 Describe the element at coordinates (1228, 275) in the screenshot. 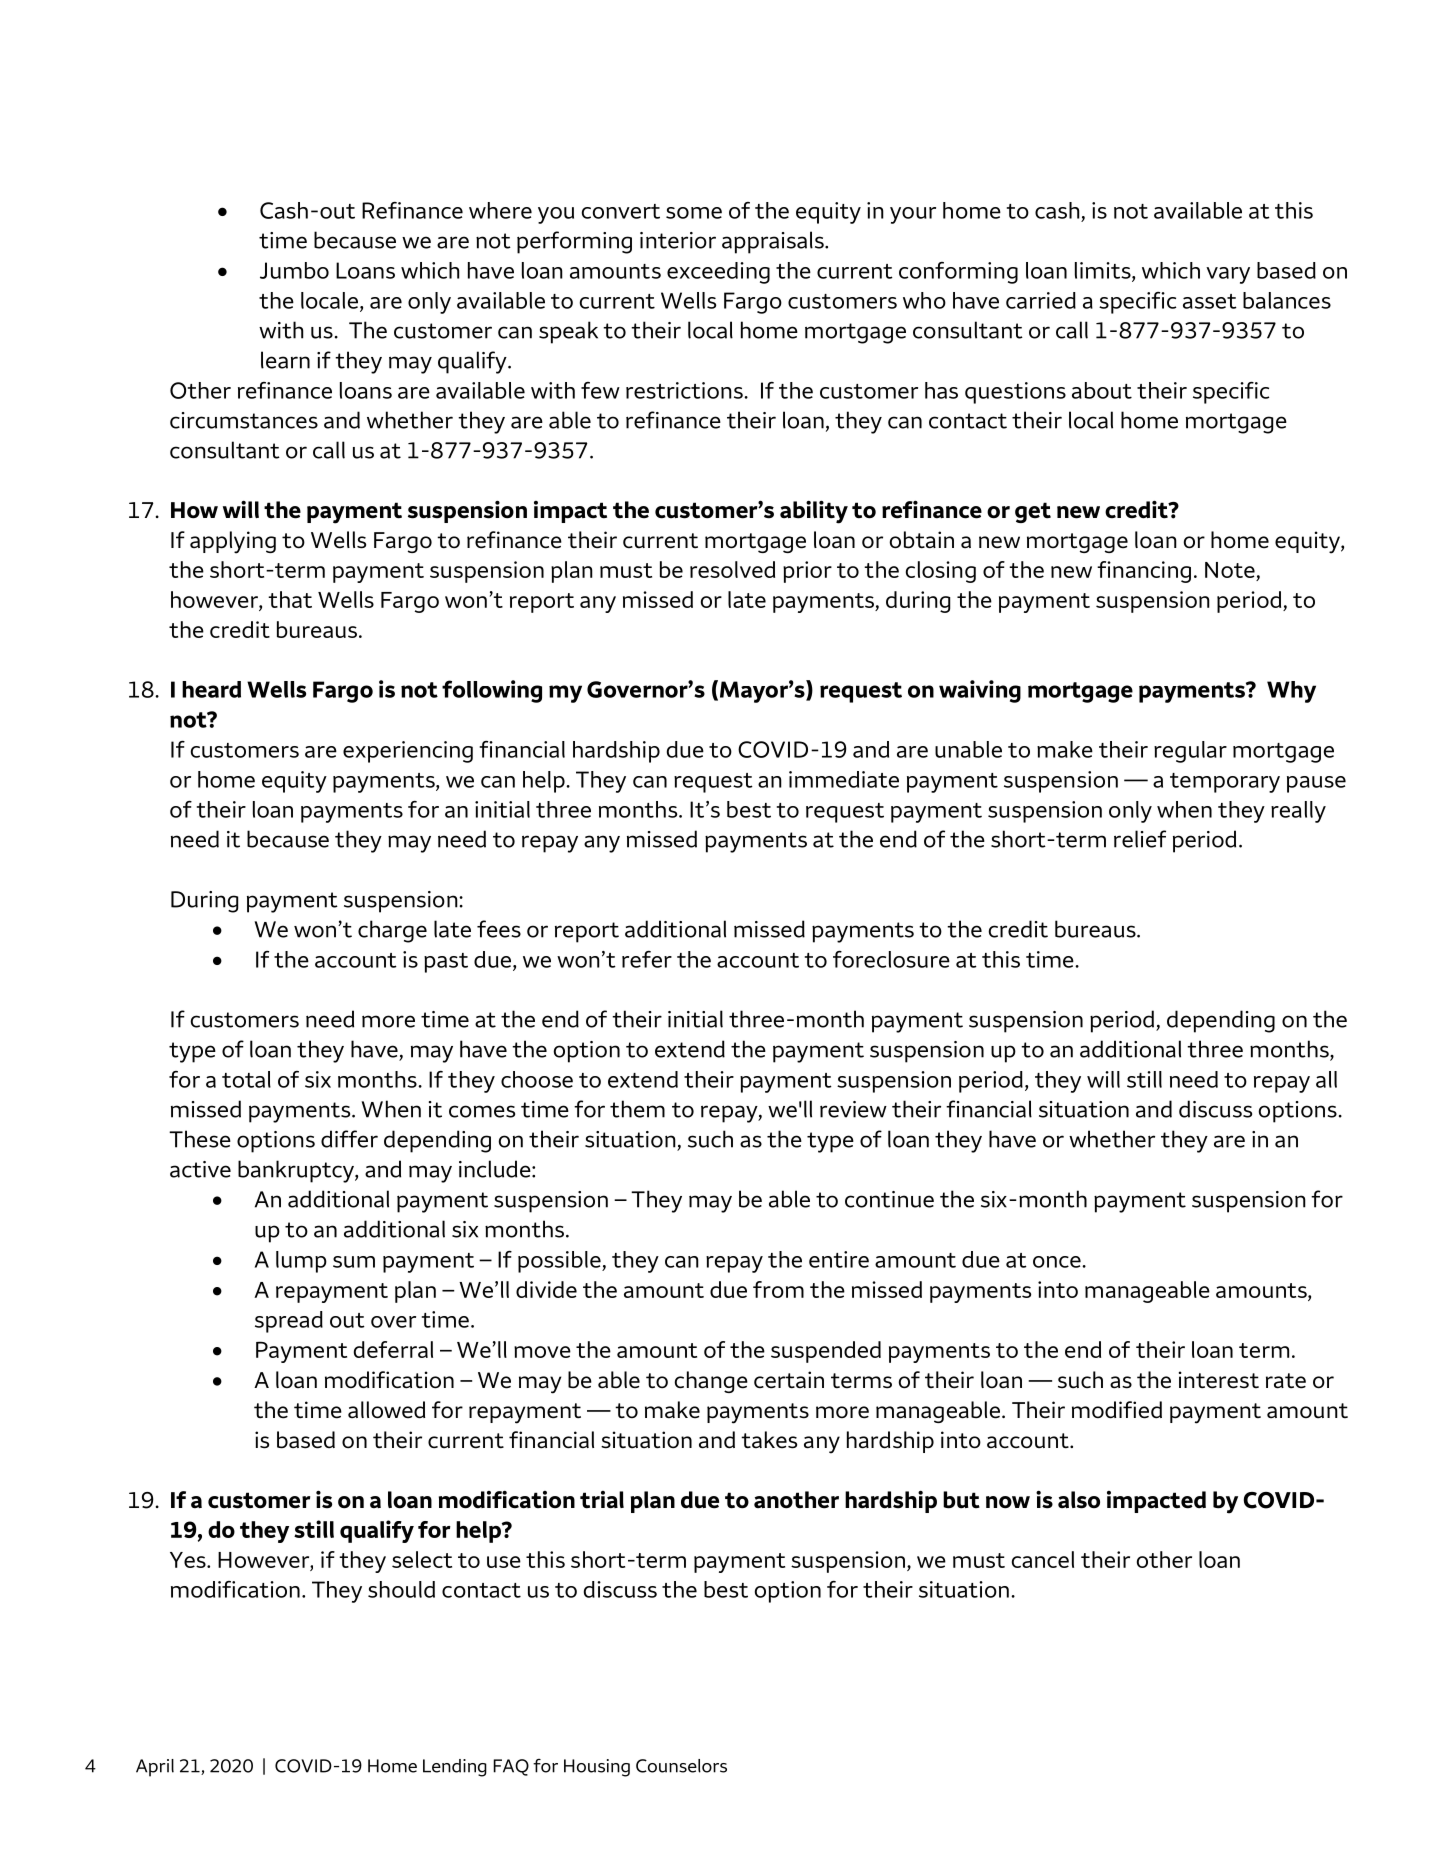

I see `vary` at that location.
